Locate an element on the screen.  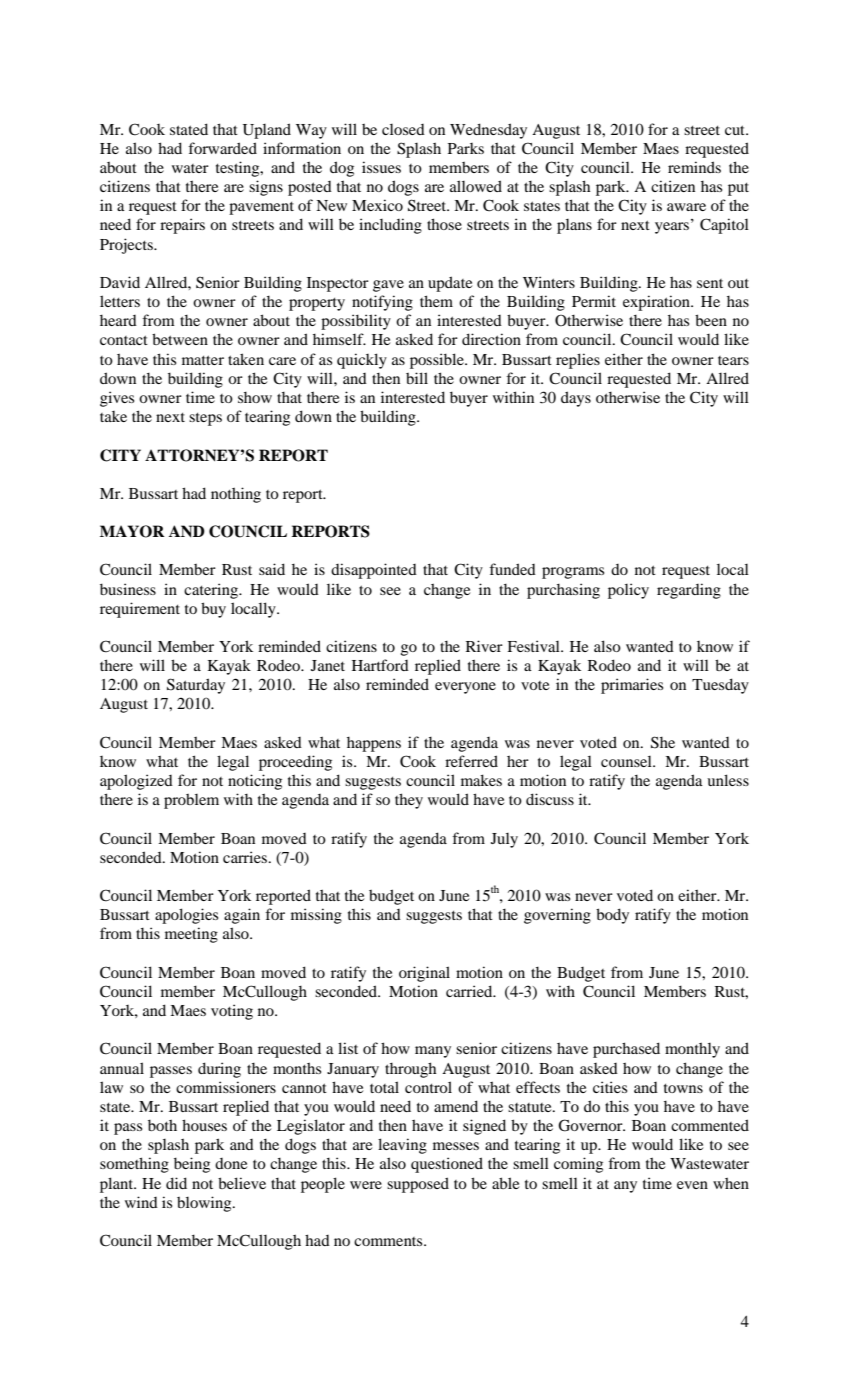
reminds is located at coordinates (694, 167).
